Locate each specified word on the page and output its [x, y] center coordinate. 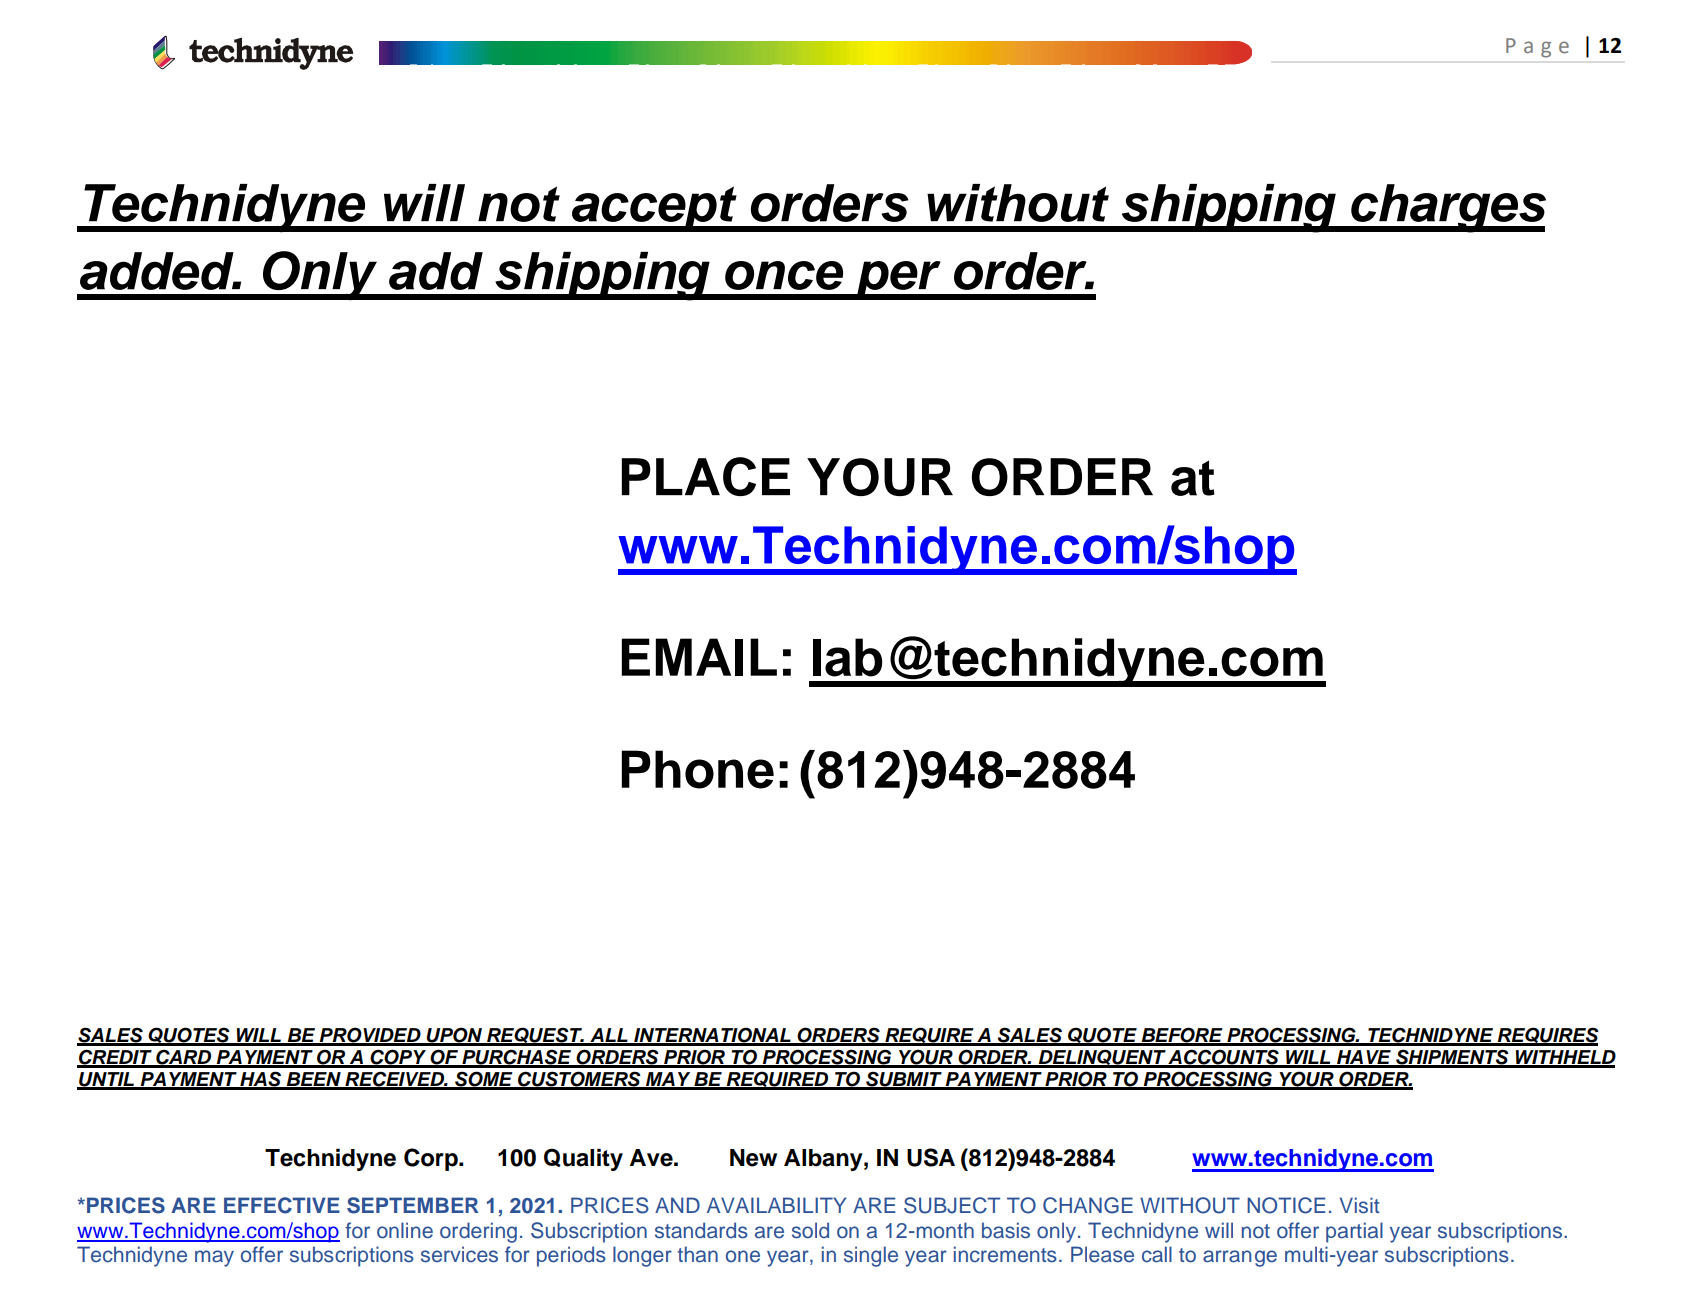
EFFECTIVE [282, 1205]
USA [931, 1157]
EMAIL [699, 657]
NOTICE [1286, 1205]
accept [654, 209]
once [784, 275]
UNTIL [107, 1080]
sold [810, 1230]
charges [1447, 208]
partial [1354, 1232]
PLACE [706, 476]
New [753, 1158]
